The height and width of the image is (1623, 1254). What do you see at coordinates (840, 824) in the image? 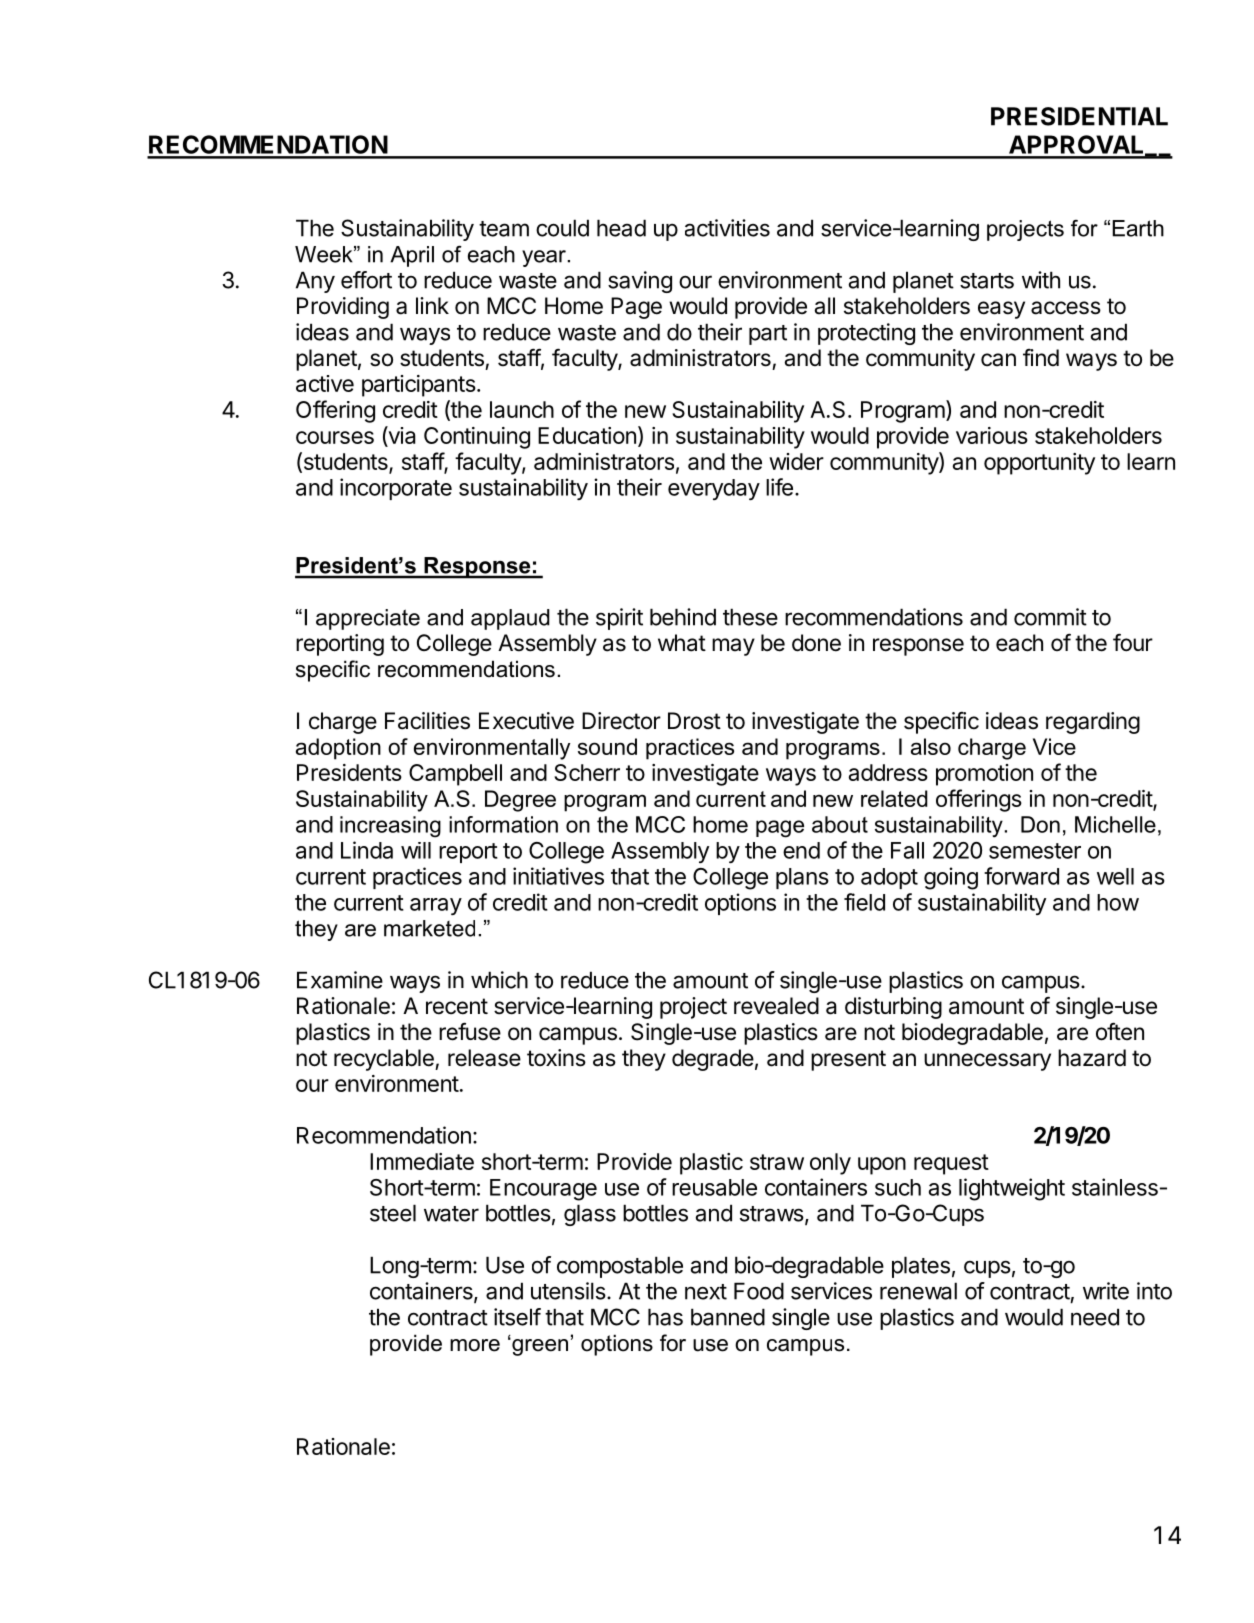
I see `about` at bounding box center [840, 824].
